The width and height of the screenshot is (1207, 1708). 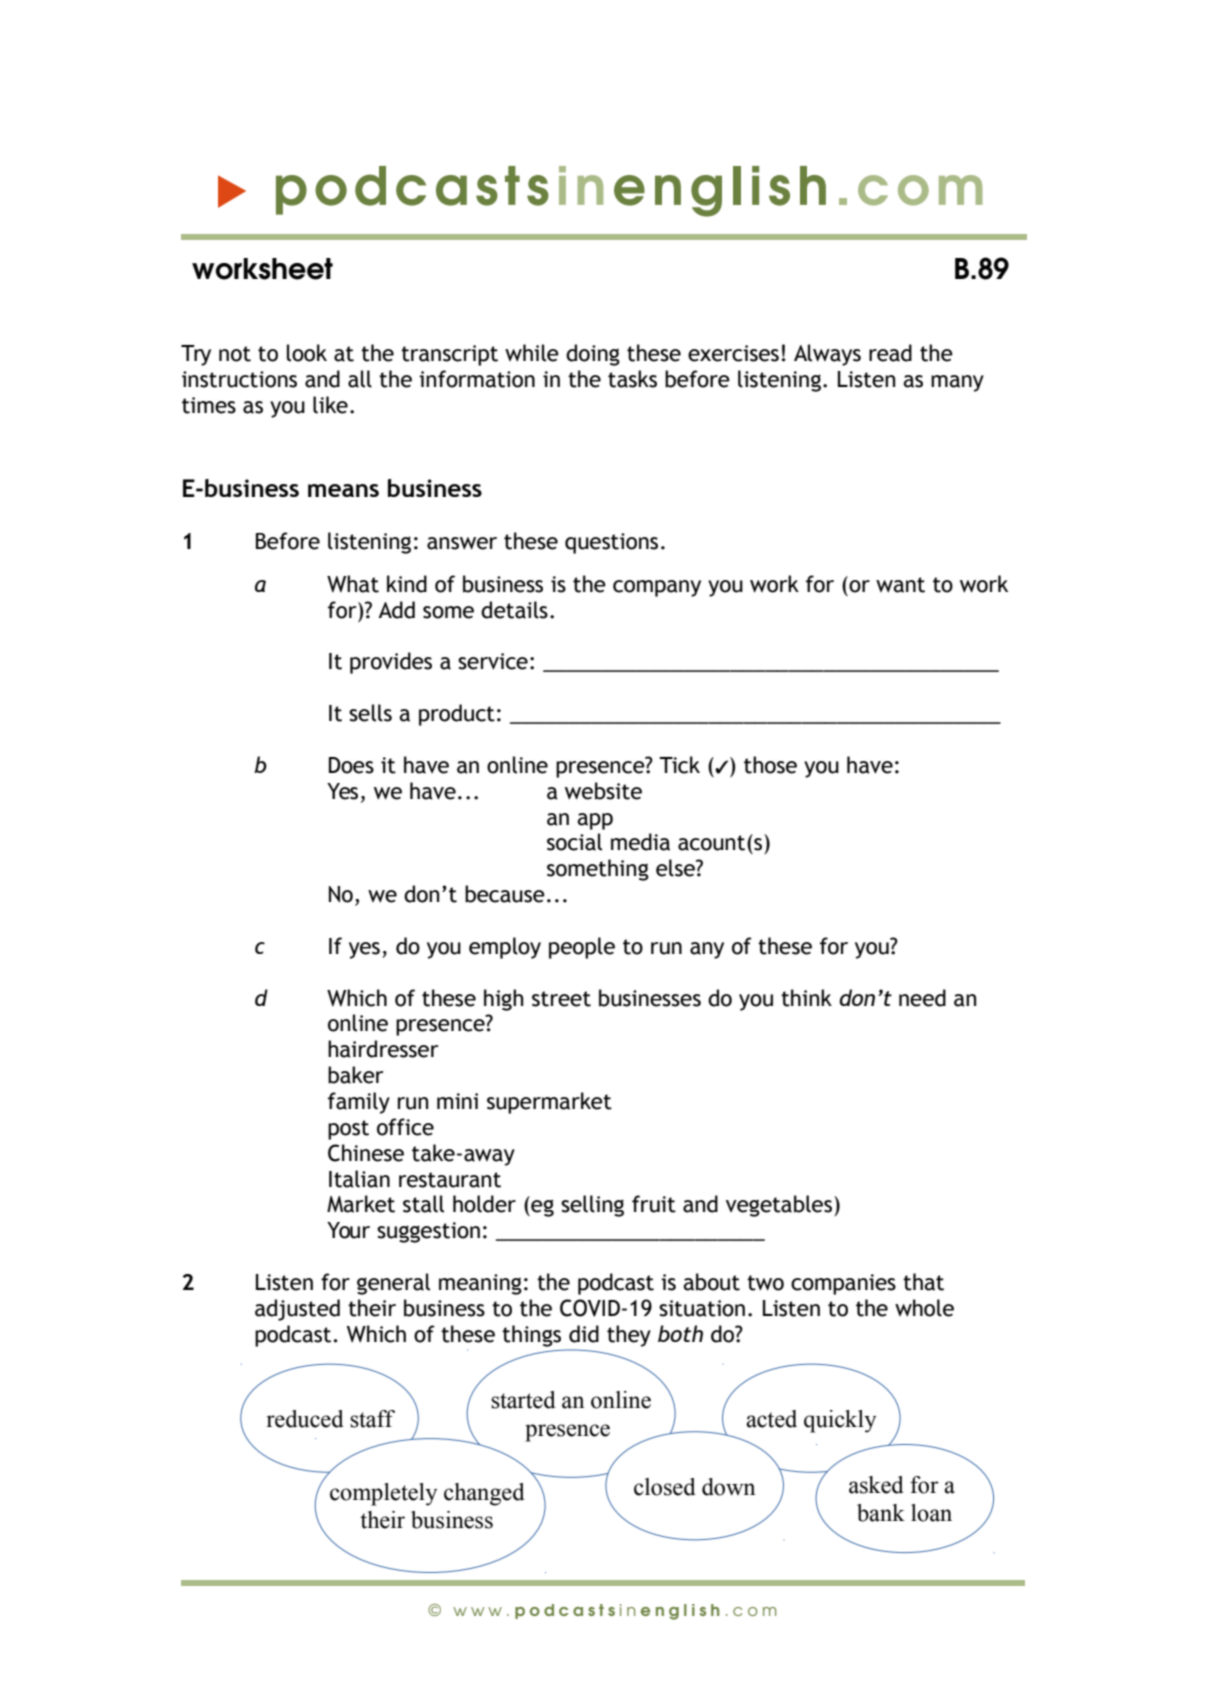 What do you see at coordinates (770, 765) in the screenshot?
I see `those` at bounding box center [770, 765].
